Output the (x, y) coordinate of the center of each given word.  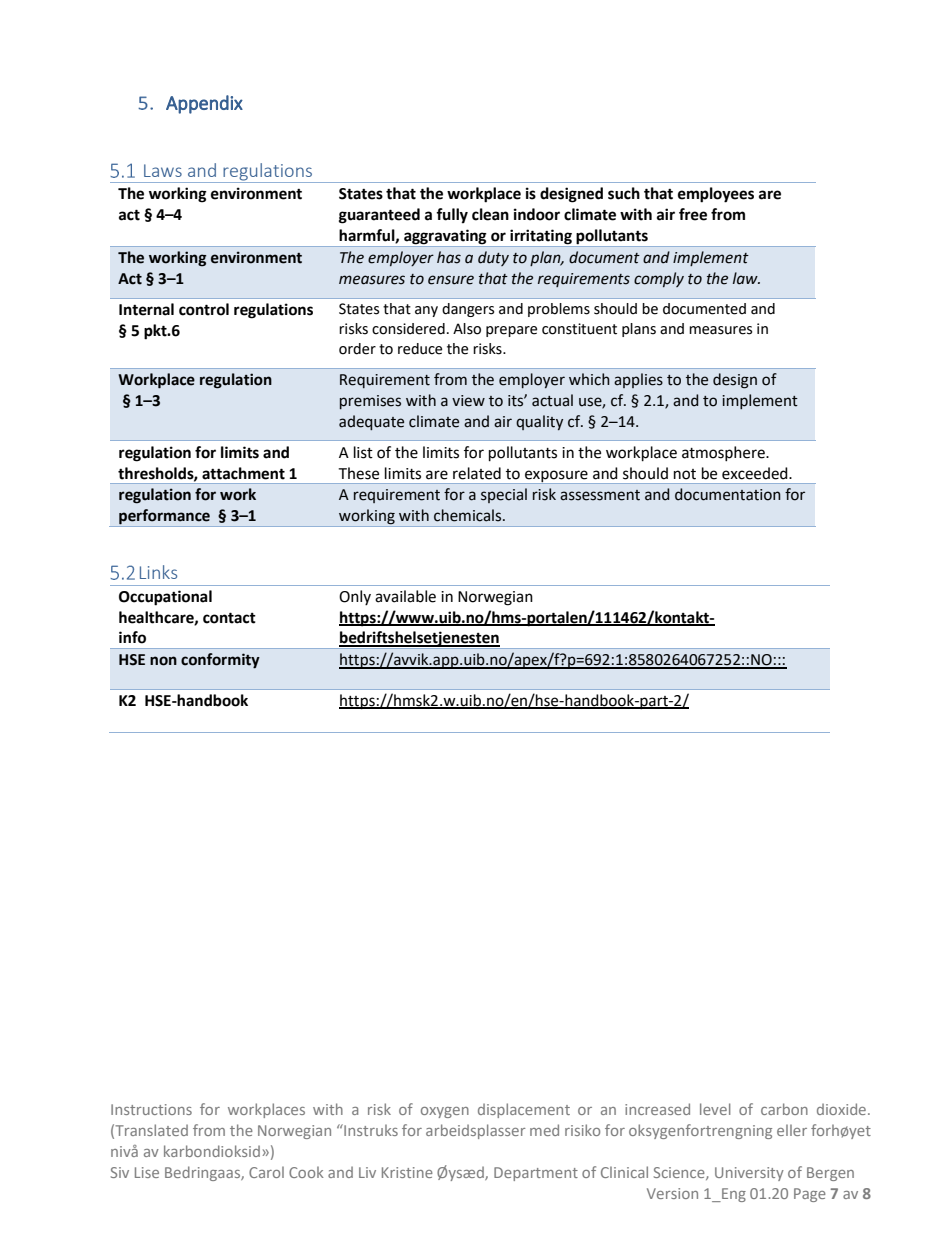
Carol (266, 1172)
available (405, 596)
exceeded (756, 473)
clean (490, 214)
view (468, 401)
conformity (220, 661)
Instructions (151, 1109)
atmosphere (724, 453)
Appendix (204, 104)
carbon (784, 1109)
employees (716, 195)
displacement (524, 1110)
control (204, 309)
